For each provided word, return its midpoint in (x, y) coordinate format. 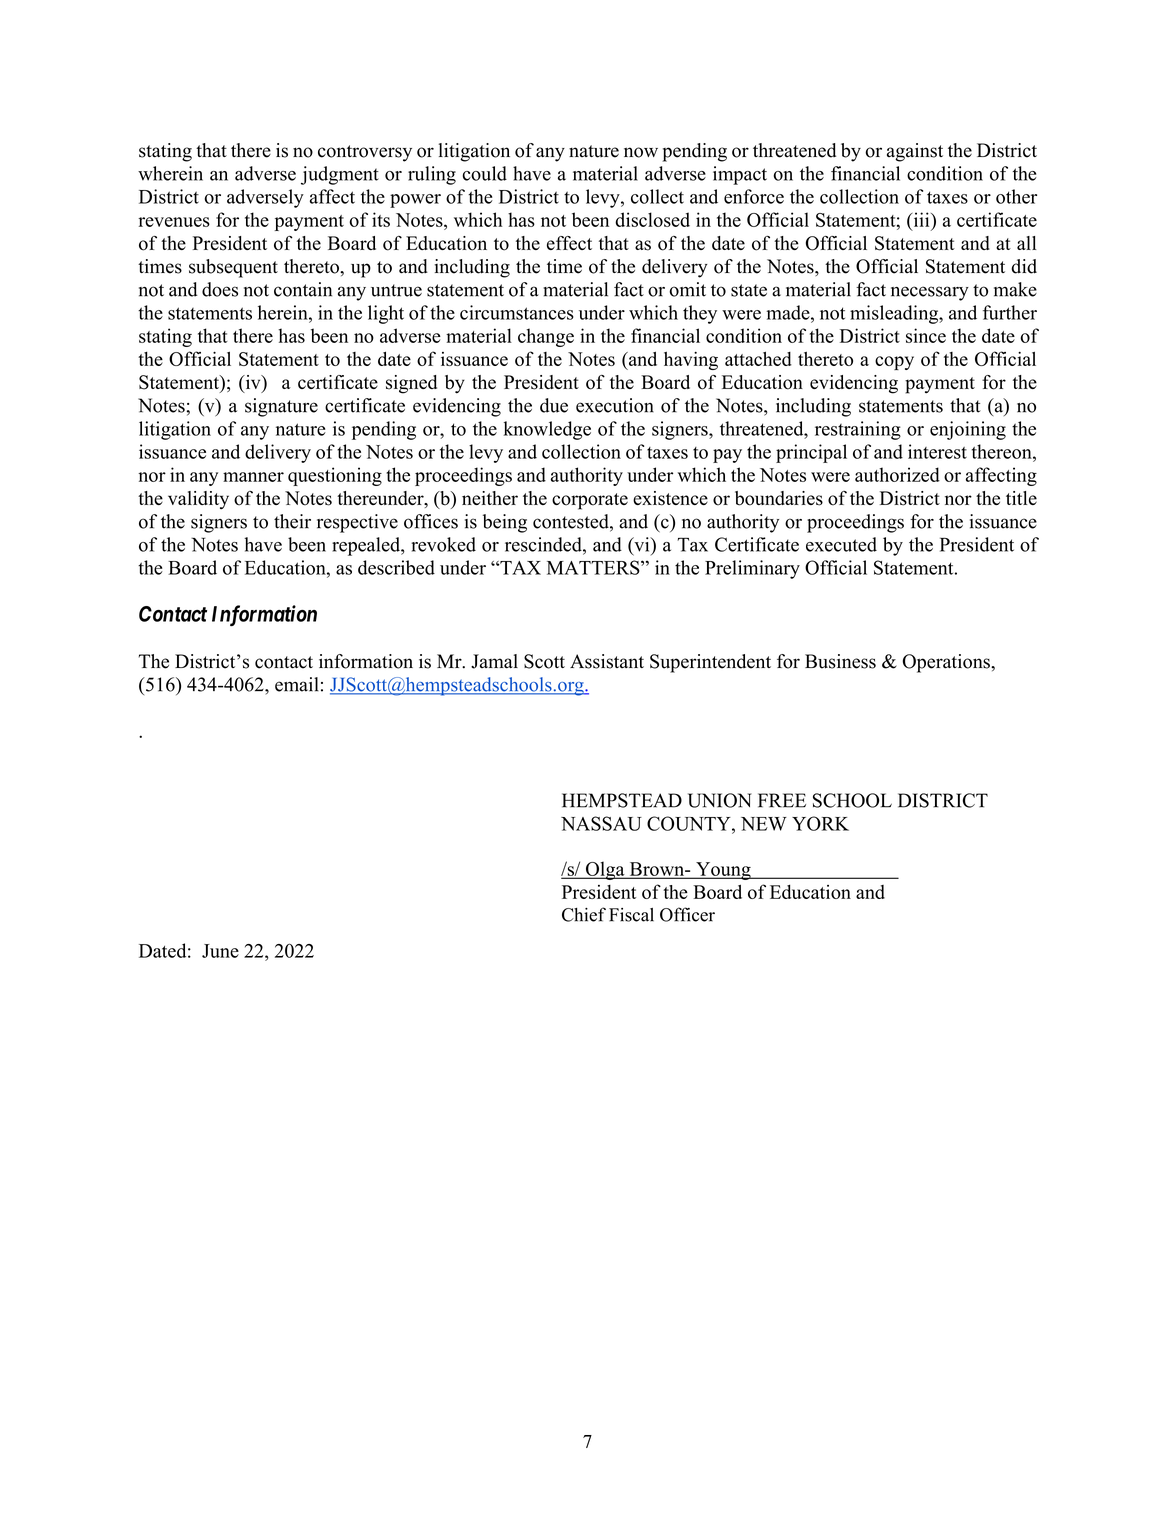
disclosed (652, 219)
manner (253, 477)
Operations (947, 663)
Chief (584, 914)
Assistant (607, 661)
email (297, 684)
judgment (340, 175)
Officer (687, 914)
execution (615, 405)
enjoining (968, 430)
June (220, 951)
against (915, 152)
